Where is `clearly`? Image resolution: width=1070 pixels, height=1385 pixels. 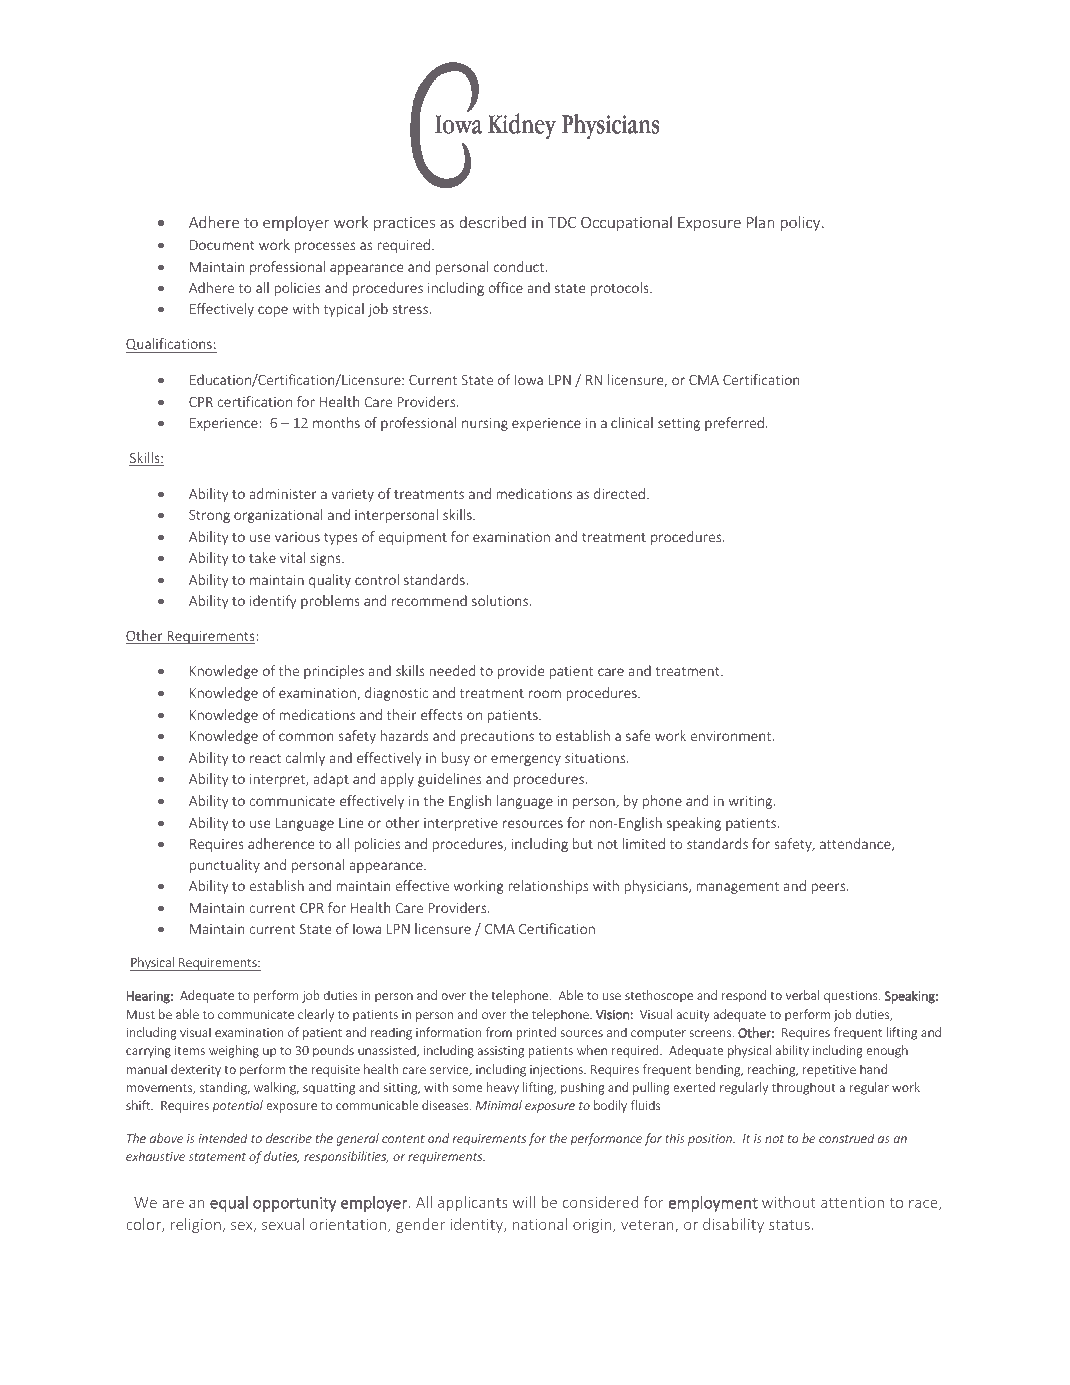 clearly is located at coordinates (316, 1015).
